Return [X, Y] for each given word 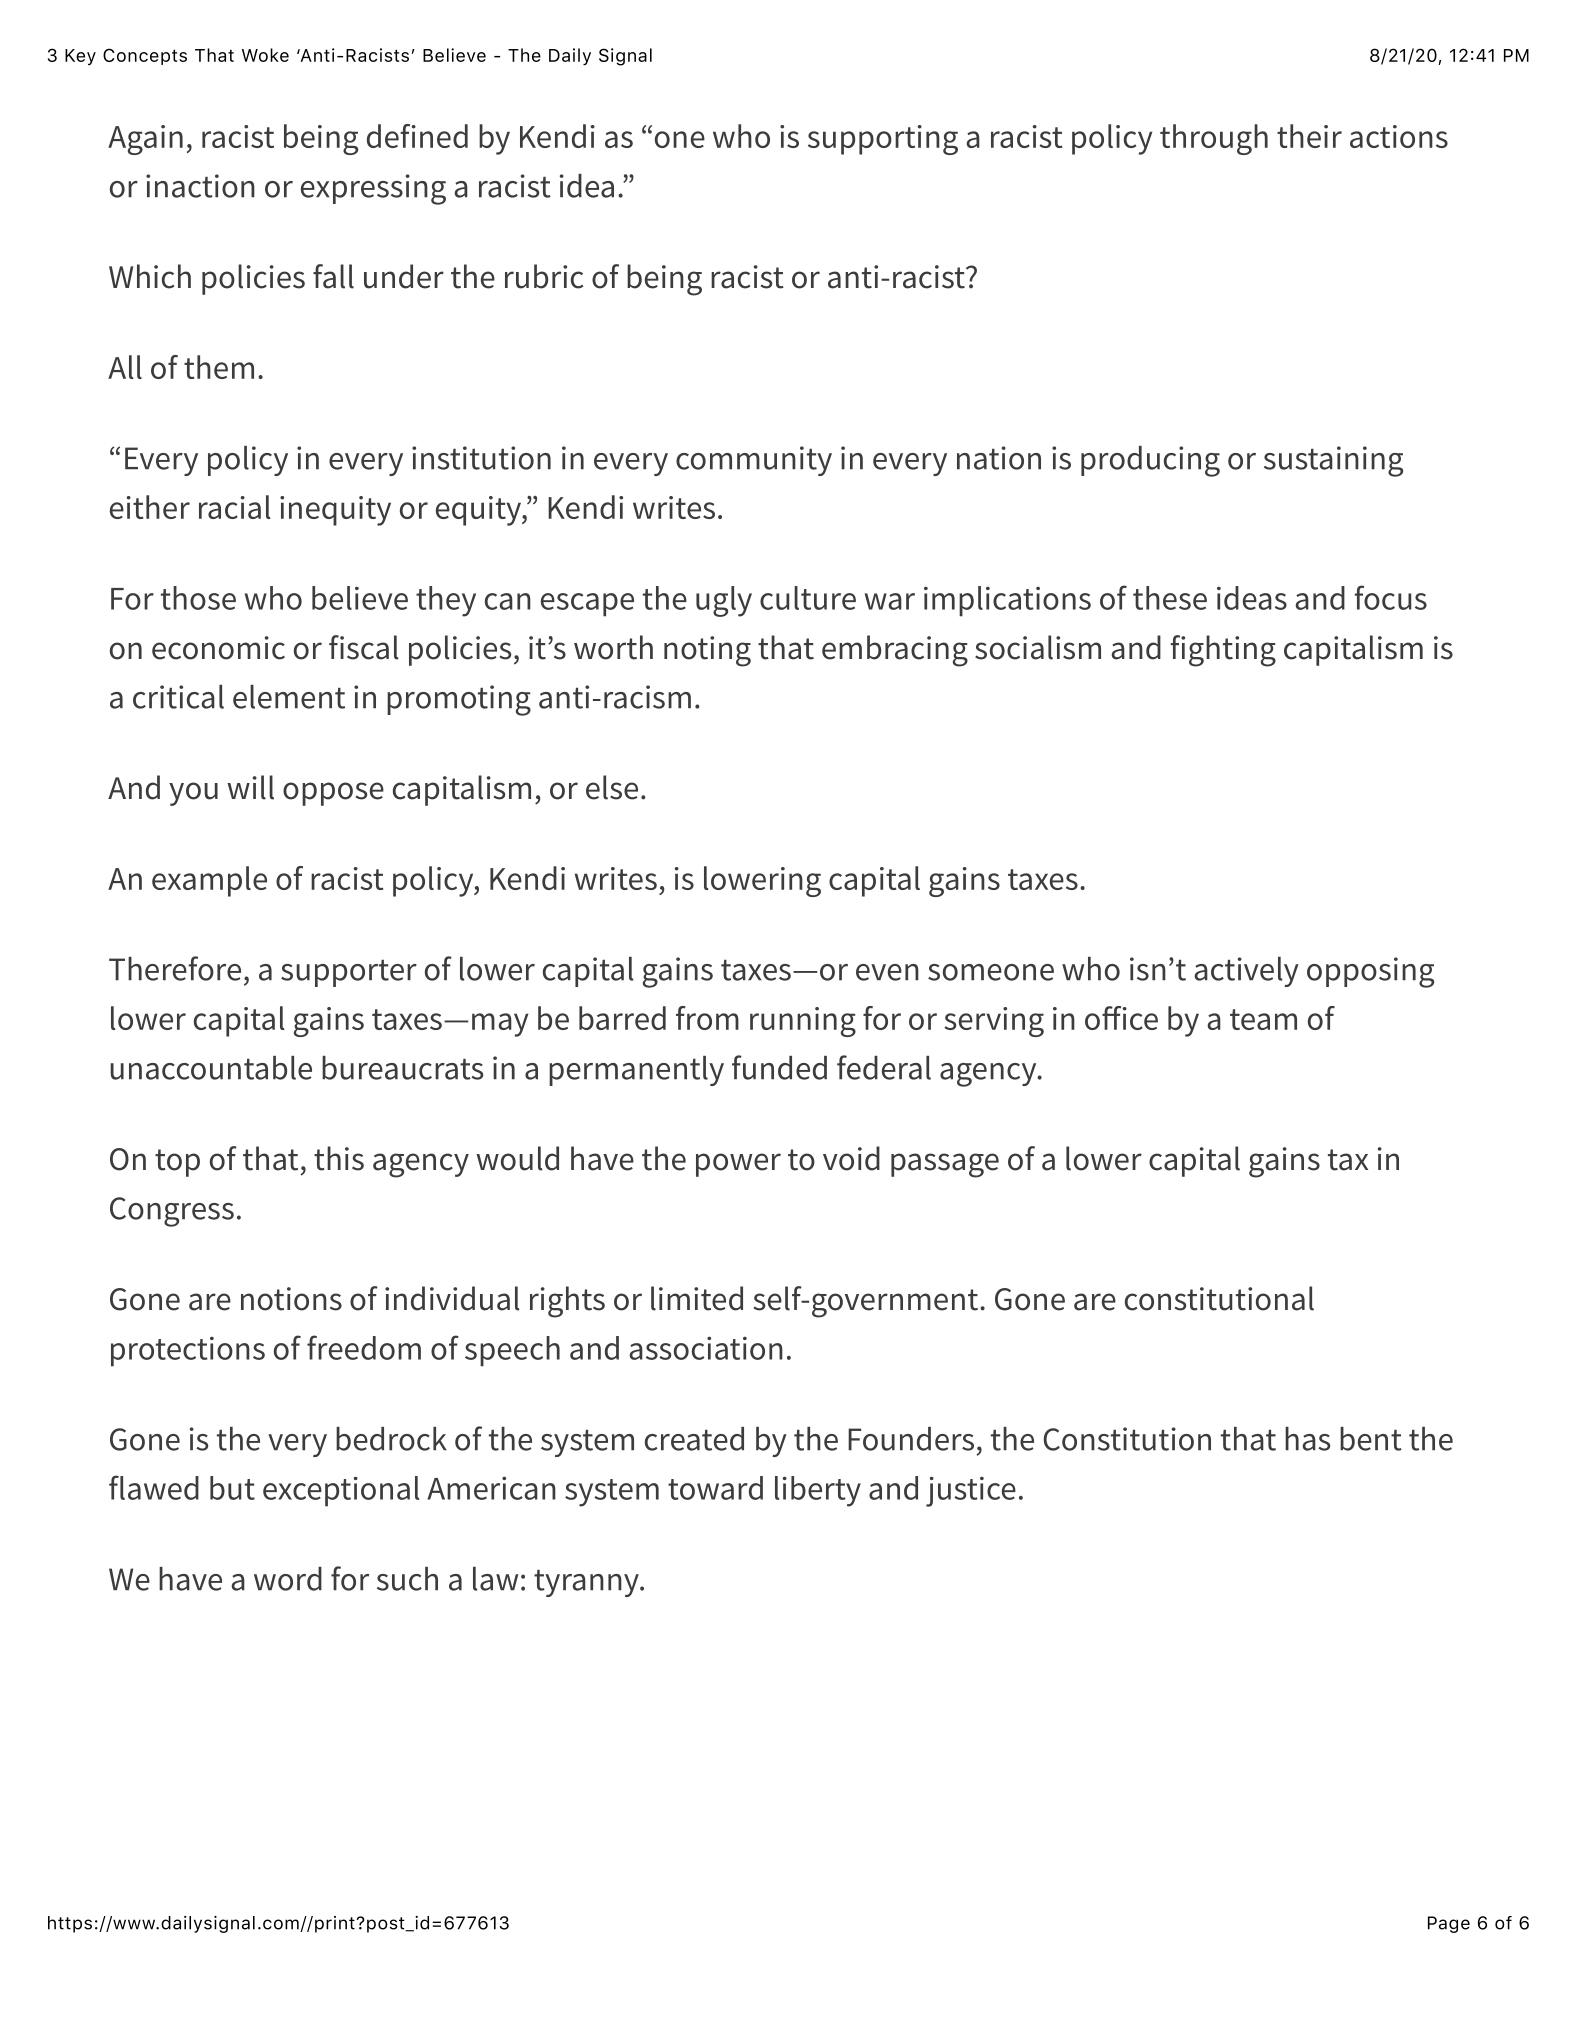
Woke [265, 55]
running [803, 1022]
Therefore [175, 968]
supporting [883, 140]
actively [1247, 972]
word [288, 1579]
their [1309, 136]
